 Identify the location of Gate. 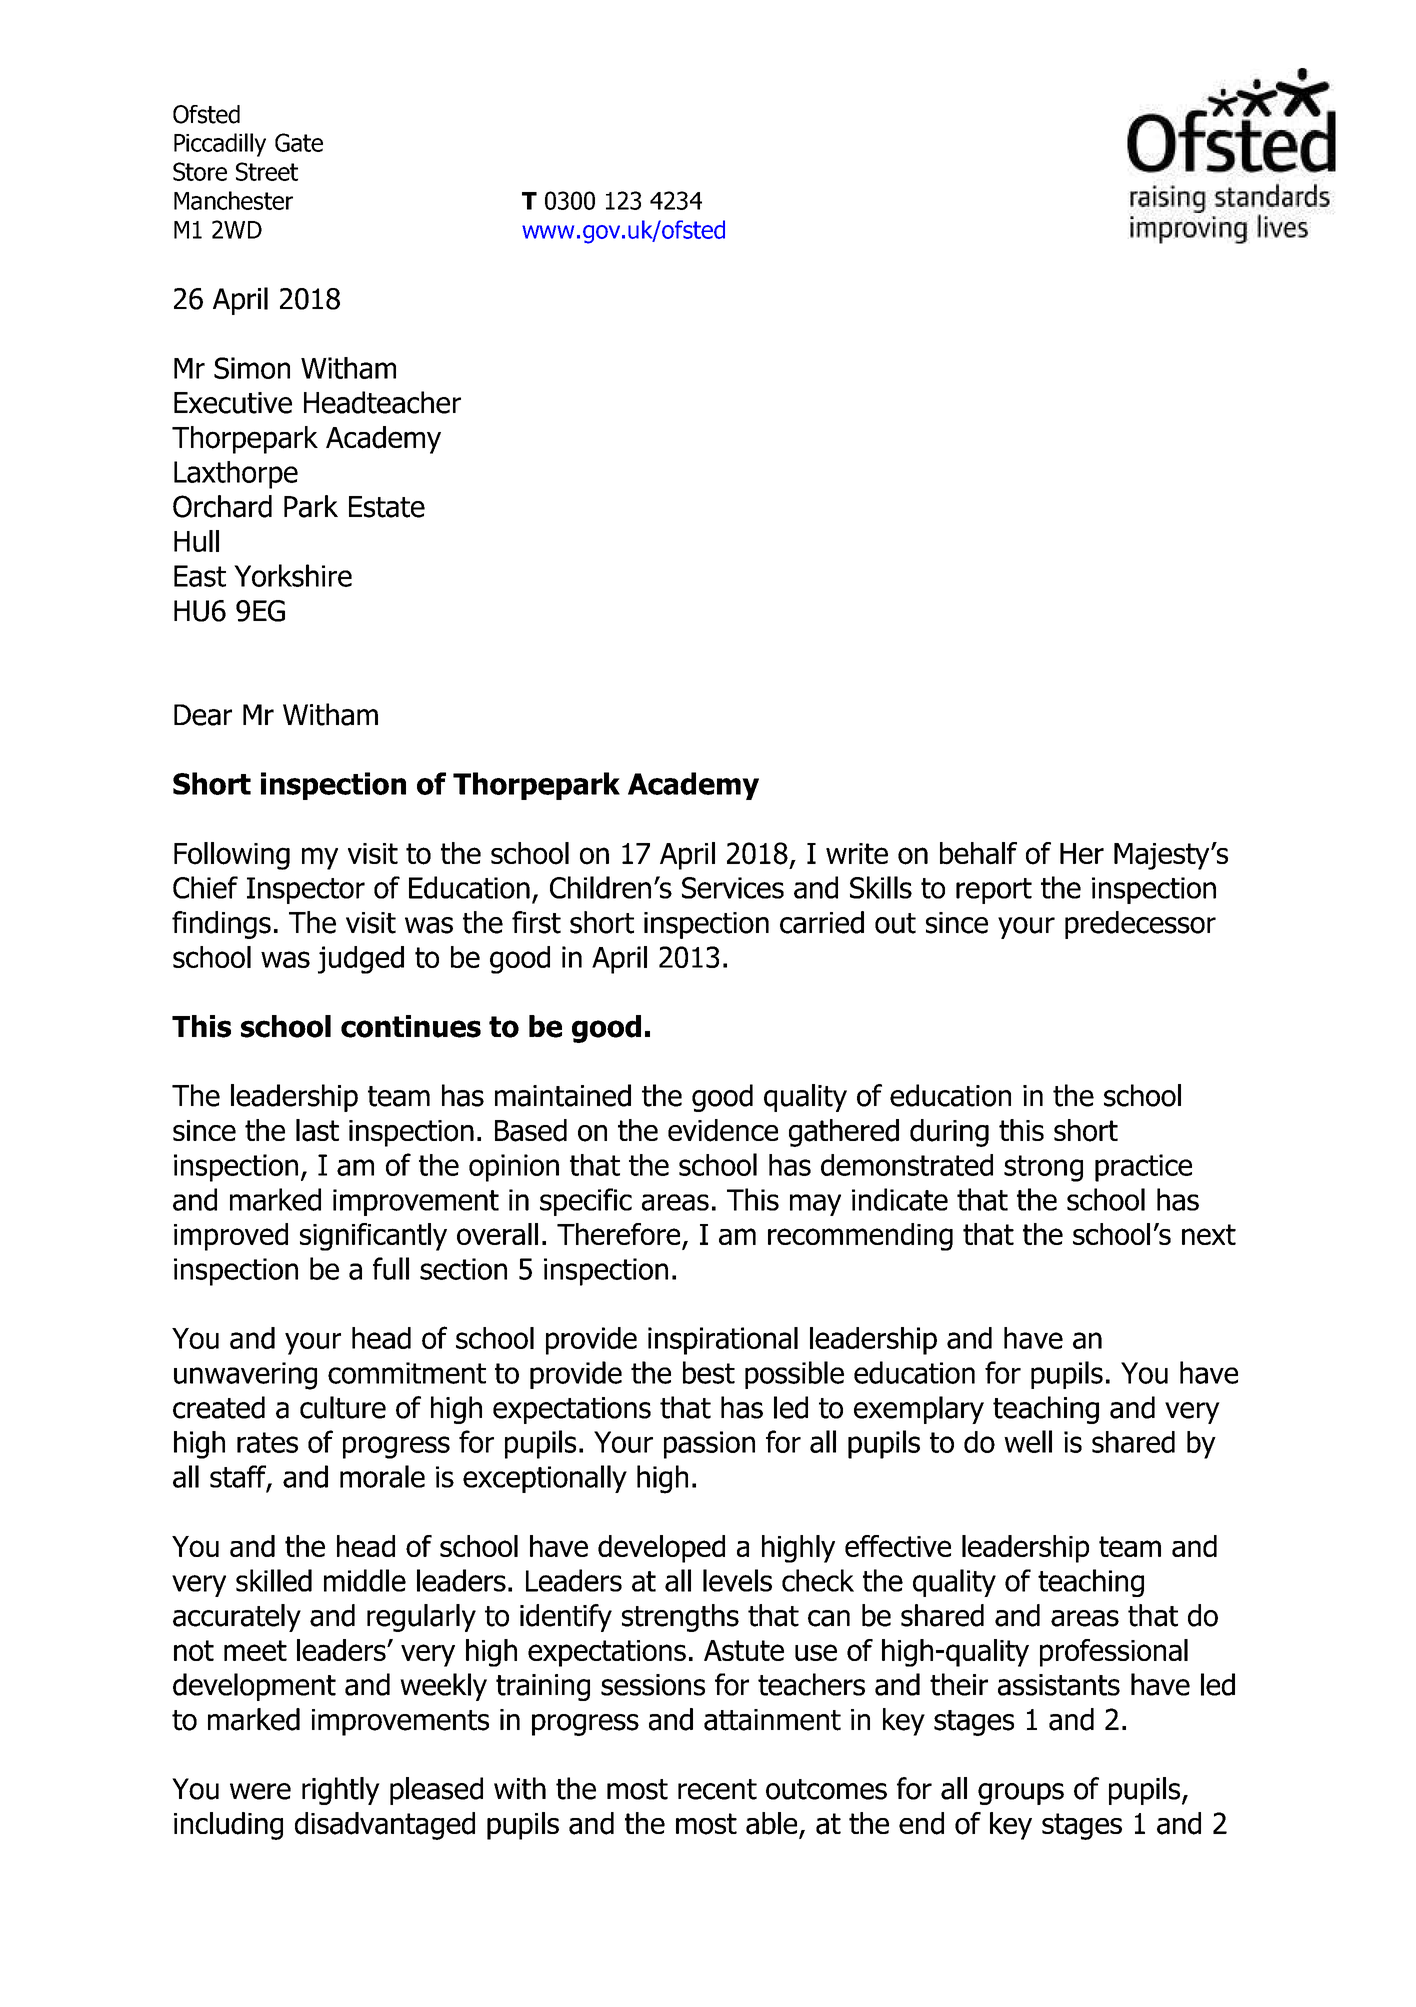
(299, 142).
